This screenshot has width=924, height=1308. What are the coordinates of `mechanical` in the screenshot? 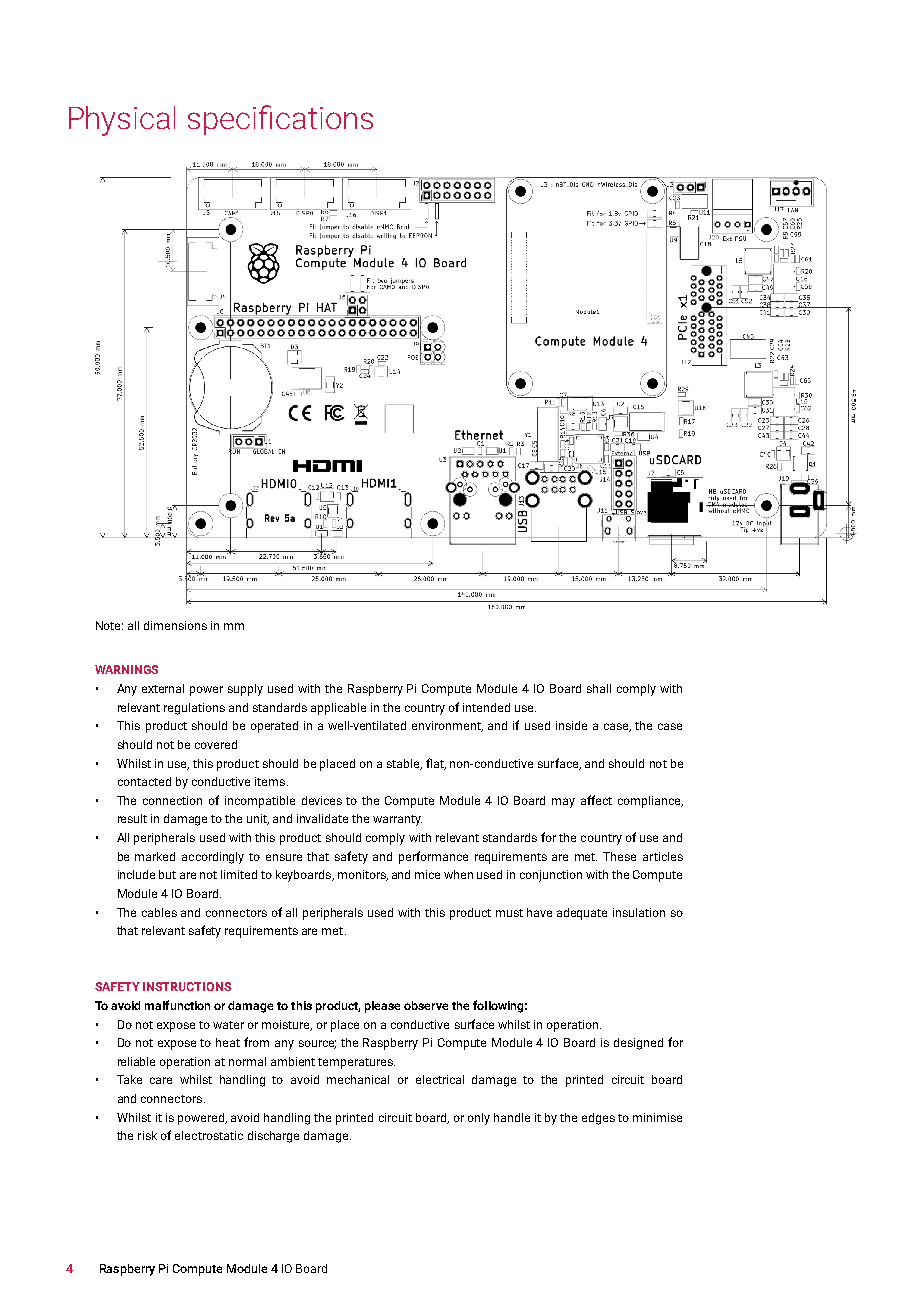 It's located at (358, 1079).
